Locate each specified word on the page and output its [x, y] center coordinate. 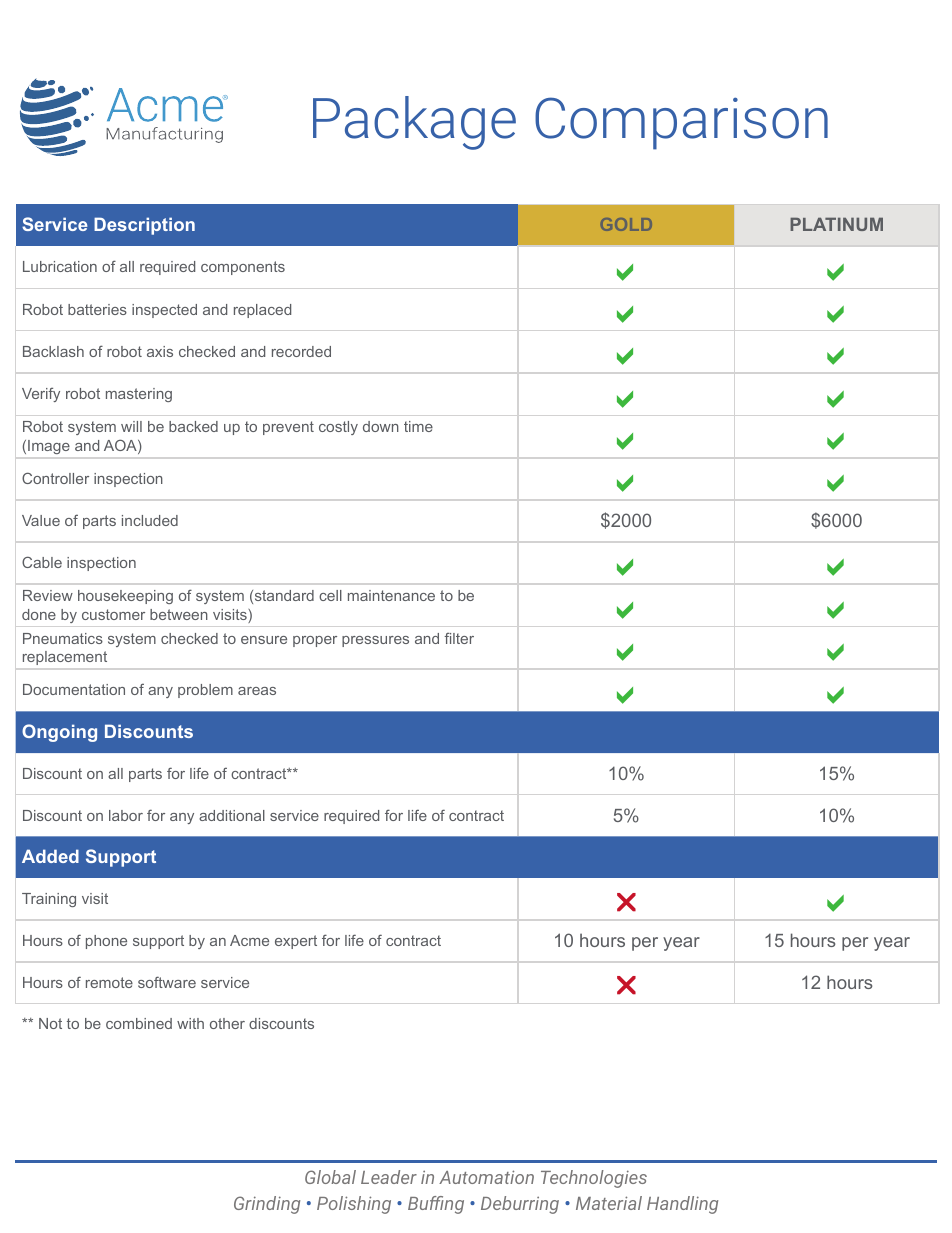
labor [126, 815]
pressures [375, 641]
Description [144, 226]
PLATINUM [836, 224]
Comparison [681, 123]
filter [459, 638]
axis [160, 351]
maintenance [391, 595]
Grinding [267, 1205]
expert [296, 942]
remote [109, 982]
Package [414, 123]
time [418, 426]
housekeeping [125, 597]
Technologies [594, 1179]
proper [315, 641]
